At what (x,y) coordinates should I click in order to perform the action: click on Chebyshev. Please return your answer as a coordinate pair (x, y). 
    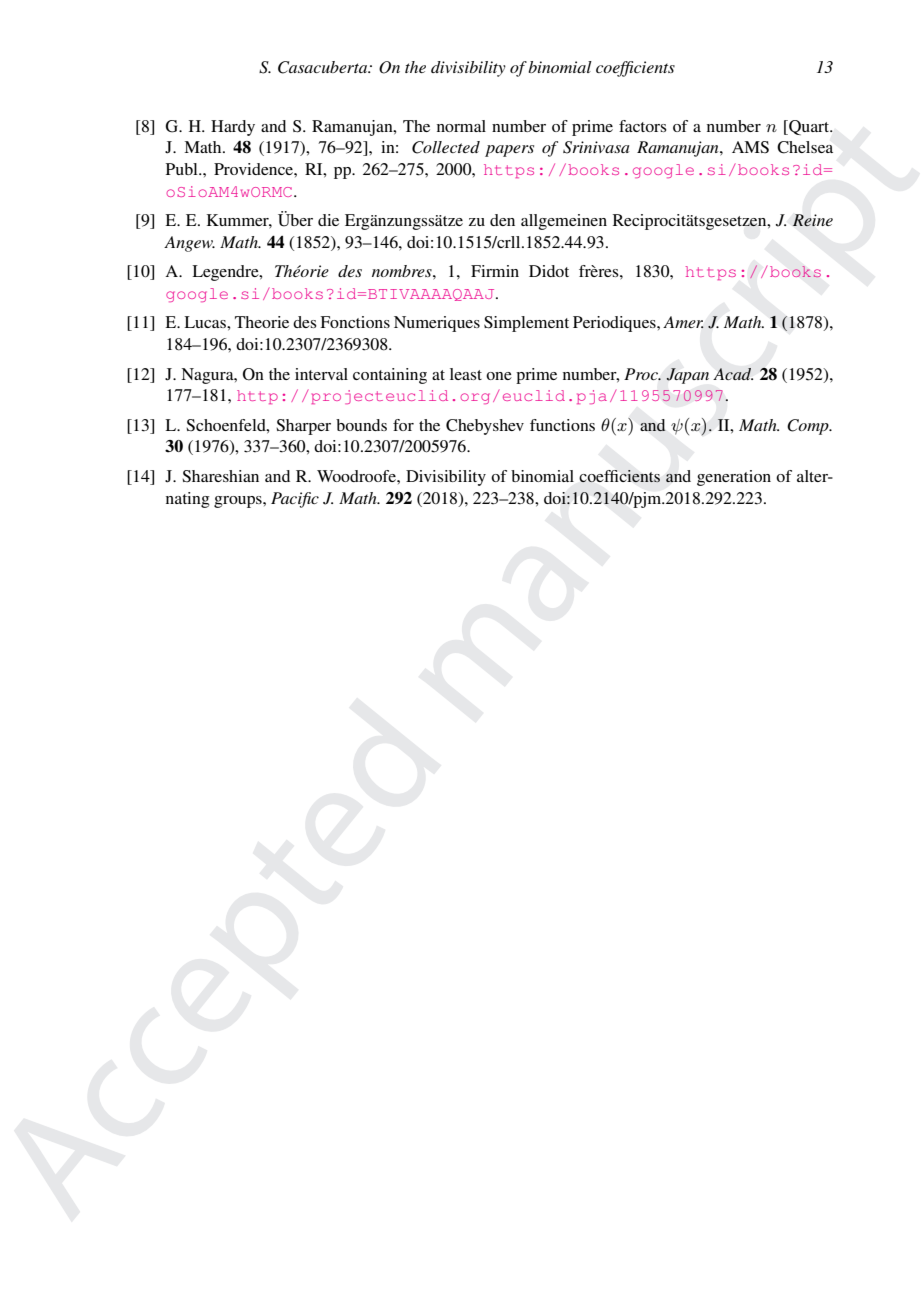
    Looking at the image, I should click on (485, 427).
